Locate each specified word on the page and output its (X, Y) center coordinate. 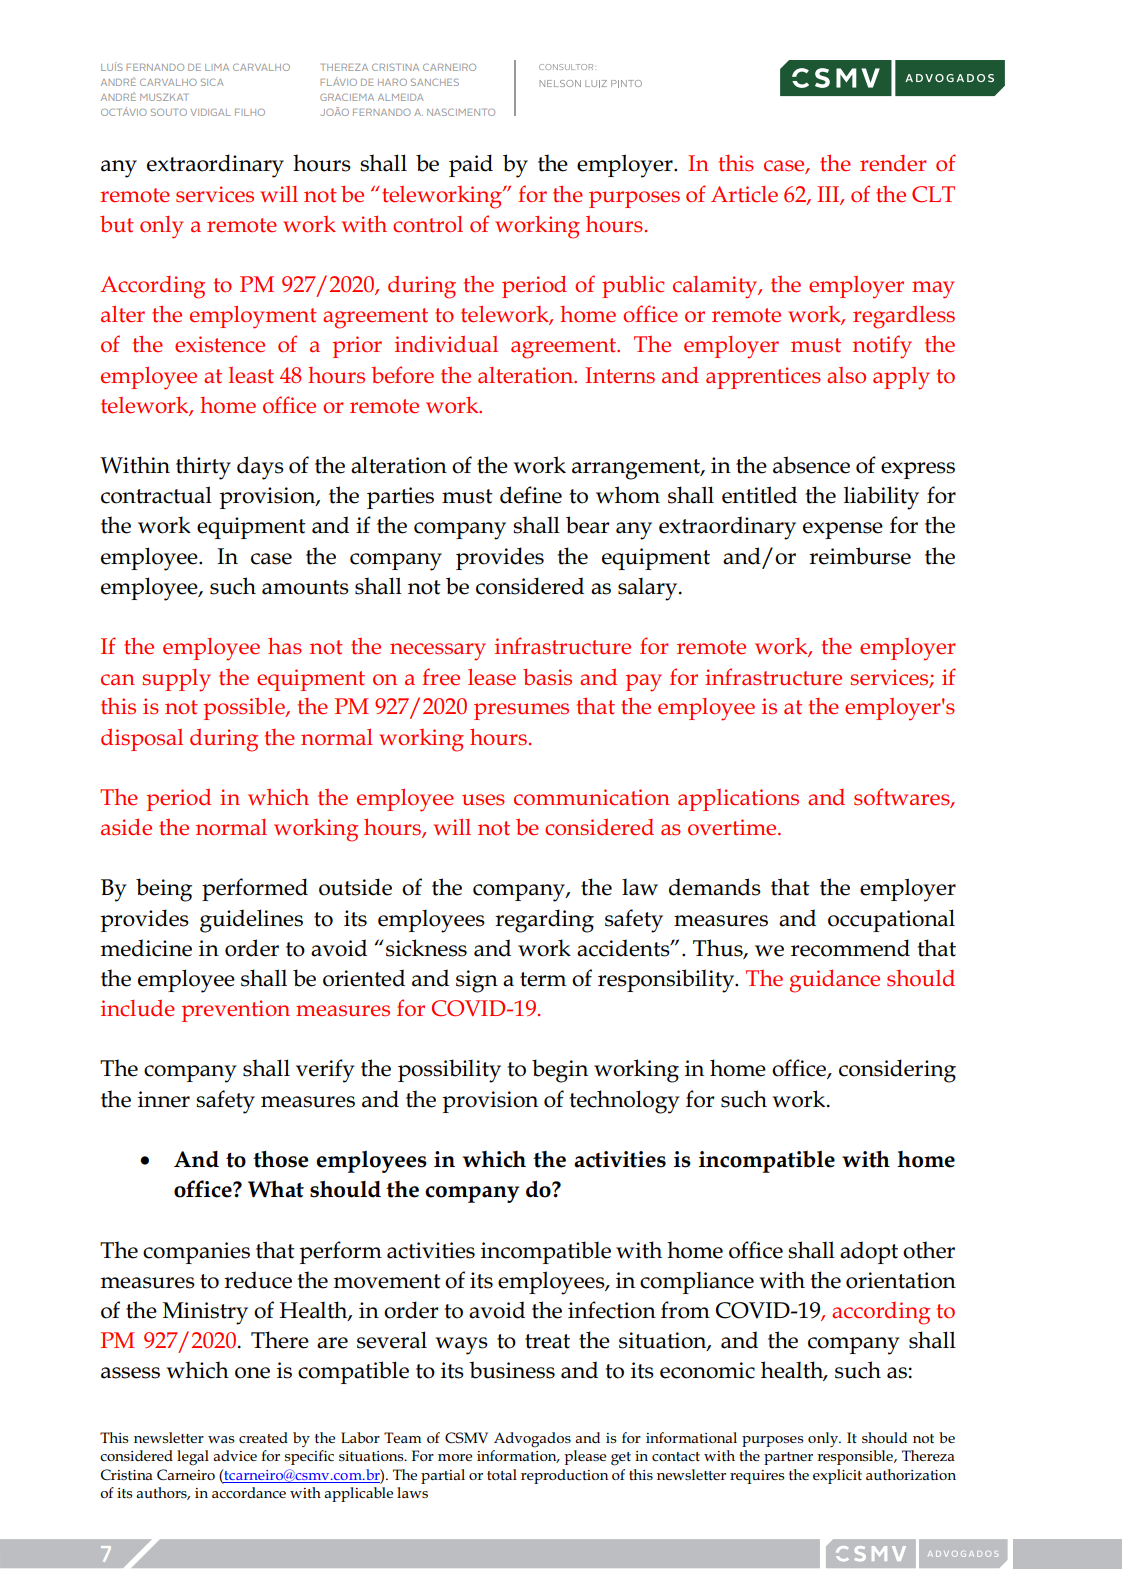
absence (811, 465)
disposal (142, 740)
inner (164, 1099)
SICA (212, 82)
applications (738, 800)
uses (483, 800)
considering (897, 1071)
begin (560, 1071)
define (531, 495)
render (893, 163)
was (221, 1439)
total (502, 1474)
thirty (203, 468)
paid (471, 165)
